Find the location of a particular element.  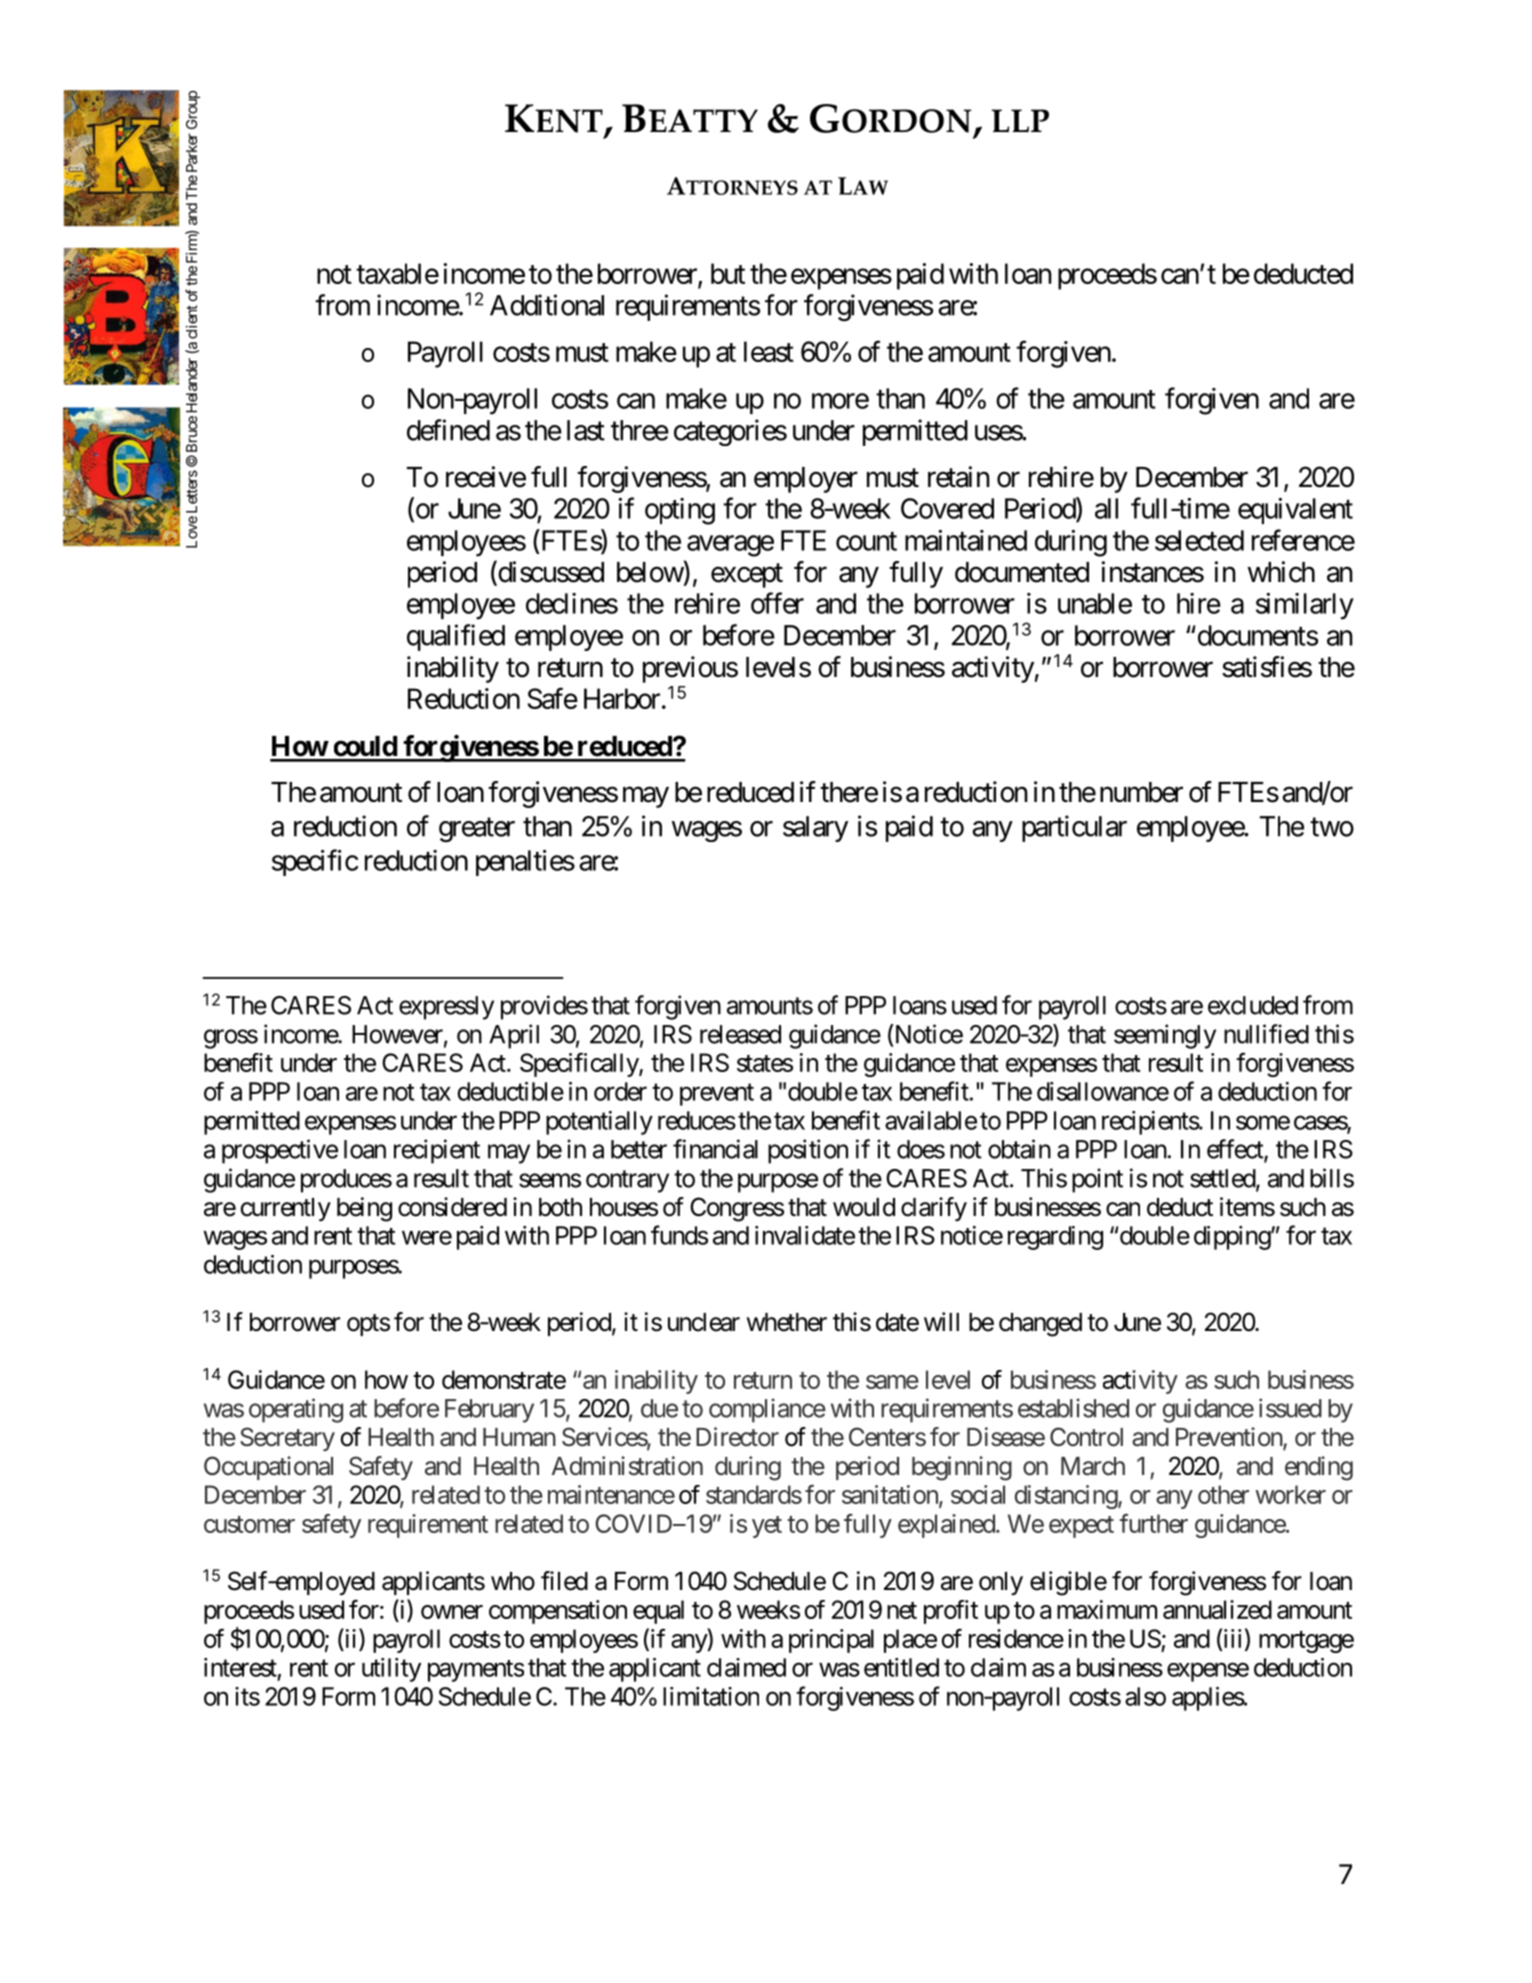

Additional is located at coordinates (547, 305).
